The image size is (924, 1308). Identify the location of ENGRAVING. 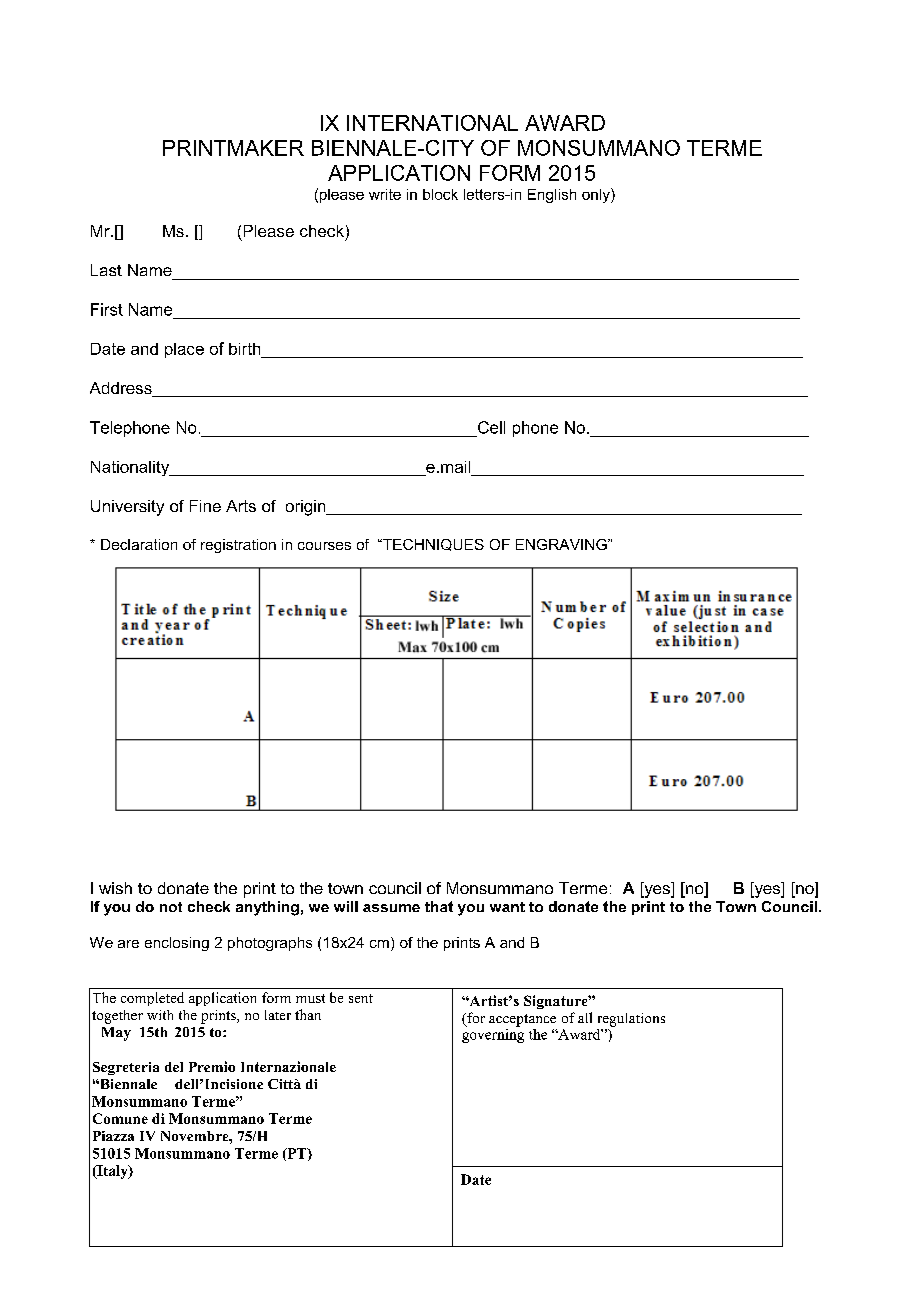
(562, 544).
